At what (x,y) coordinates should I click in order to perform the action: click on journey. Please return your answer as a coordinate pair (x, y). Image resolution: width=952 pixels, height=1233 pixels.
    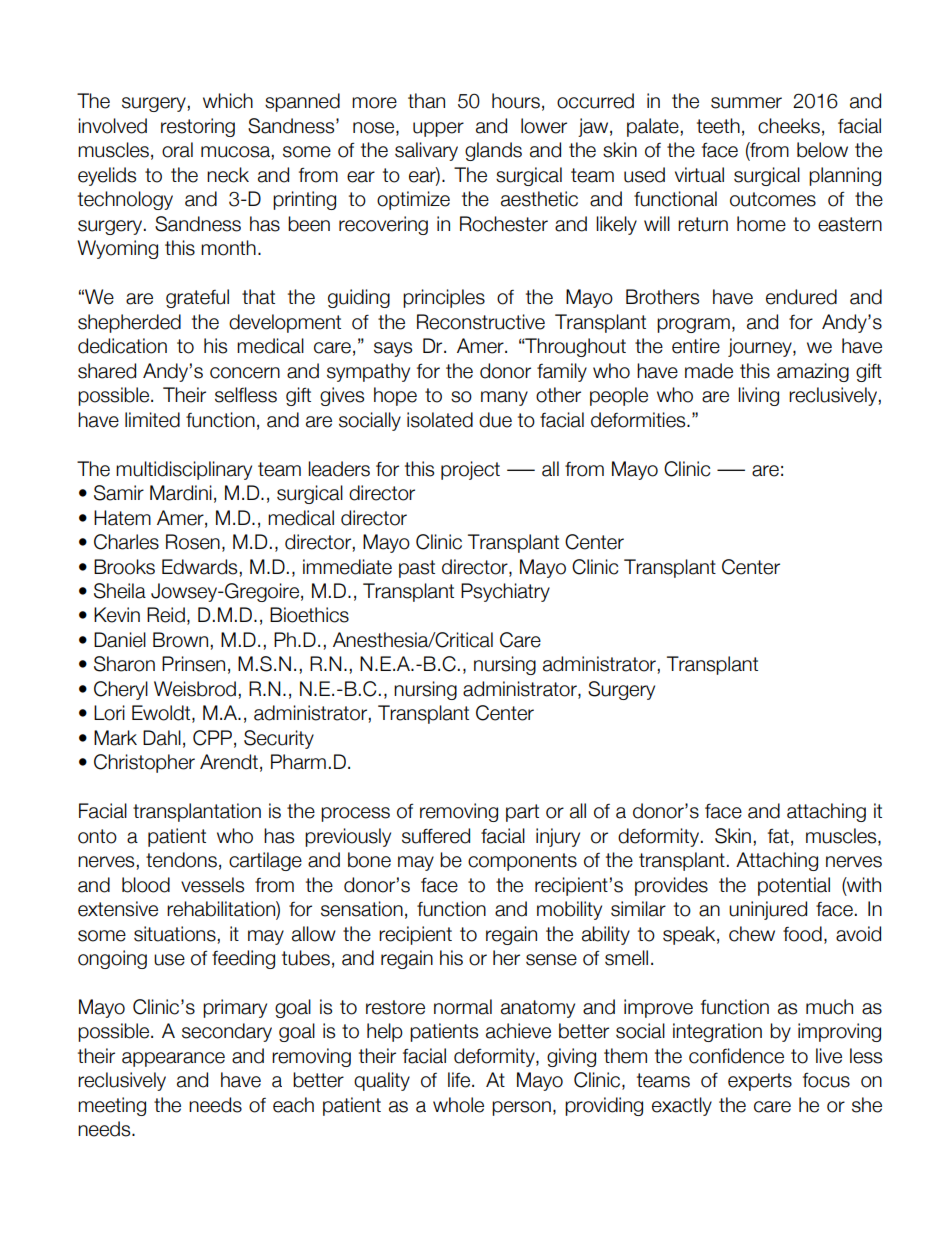
    Looking at the image, I should click on (761, 347).
